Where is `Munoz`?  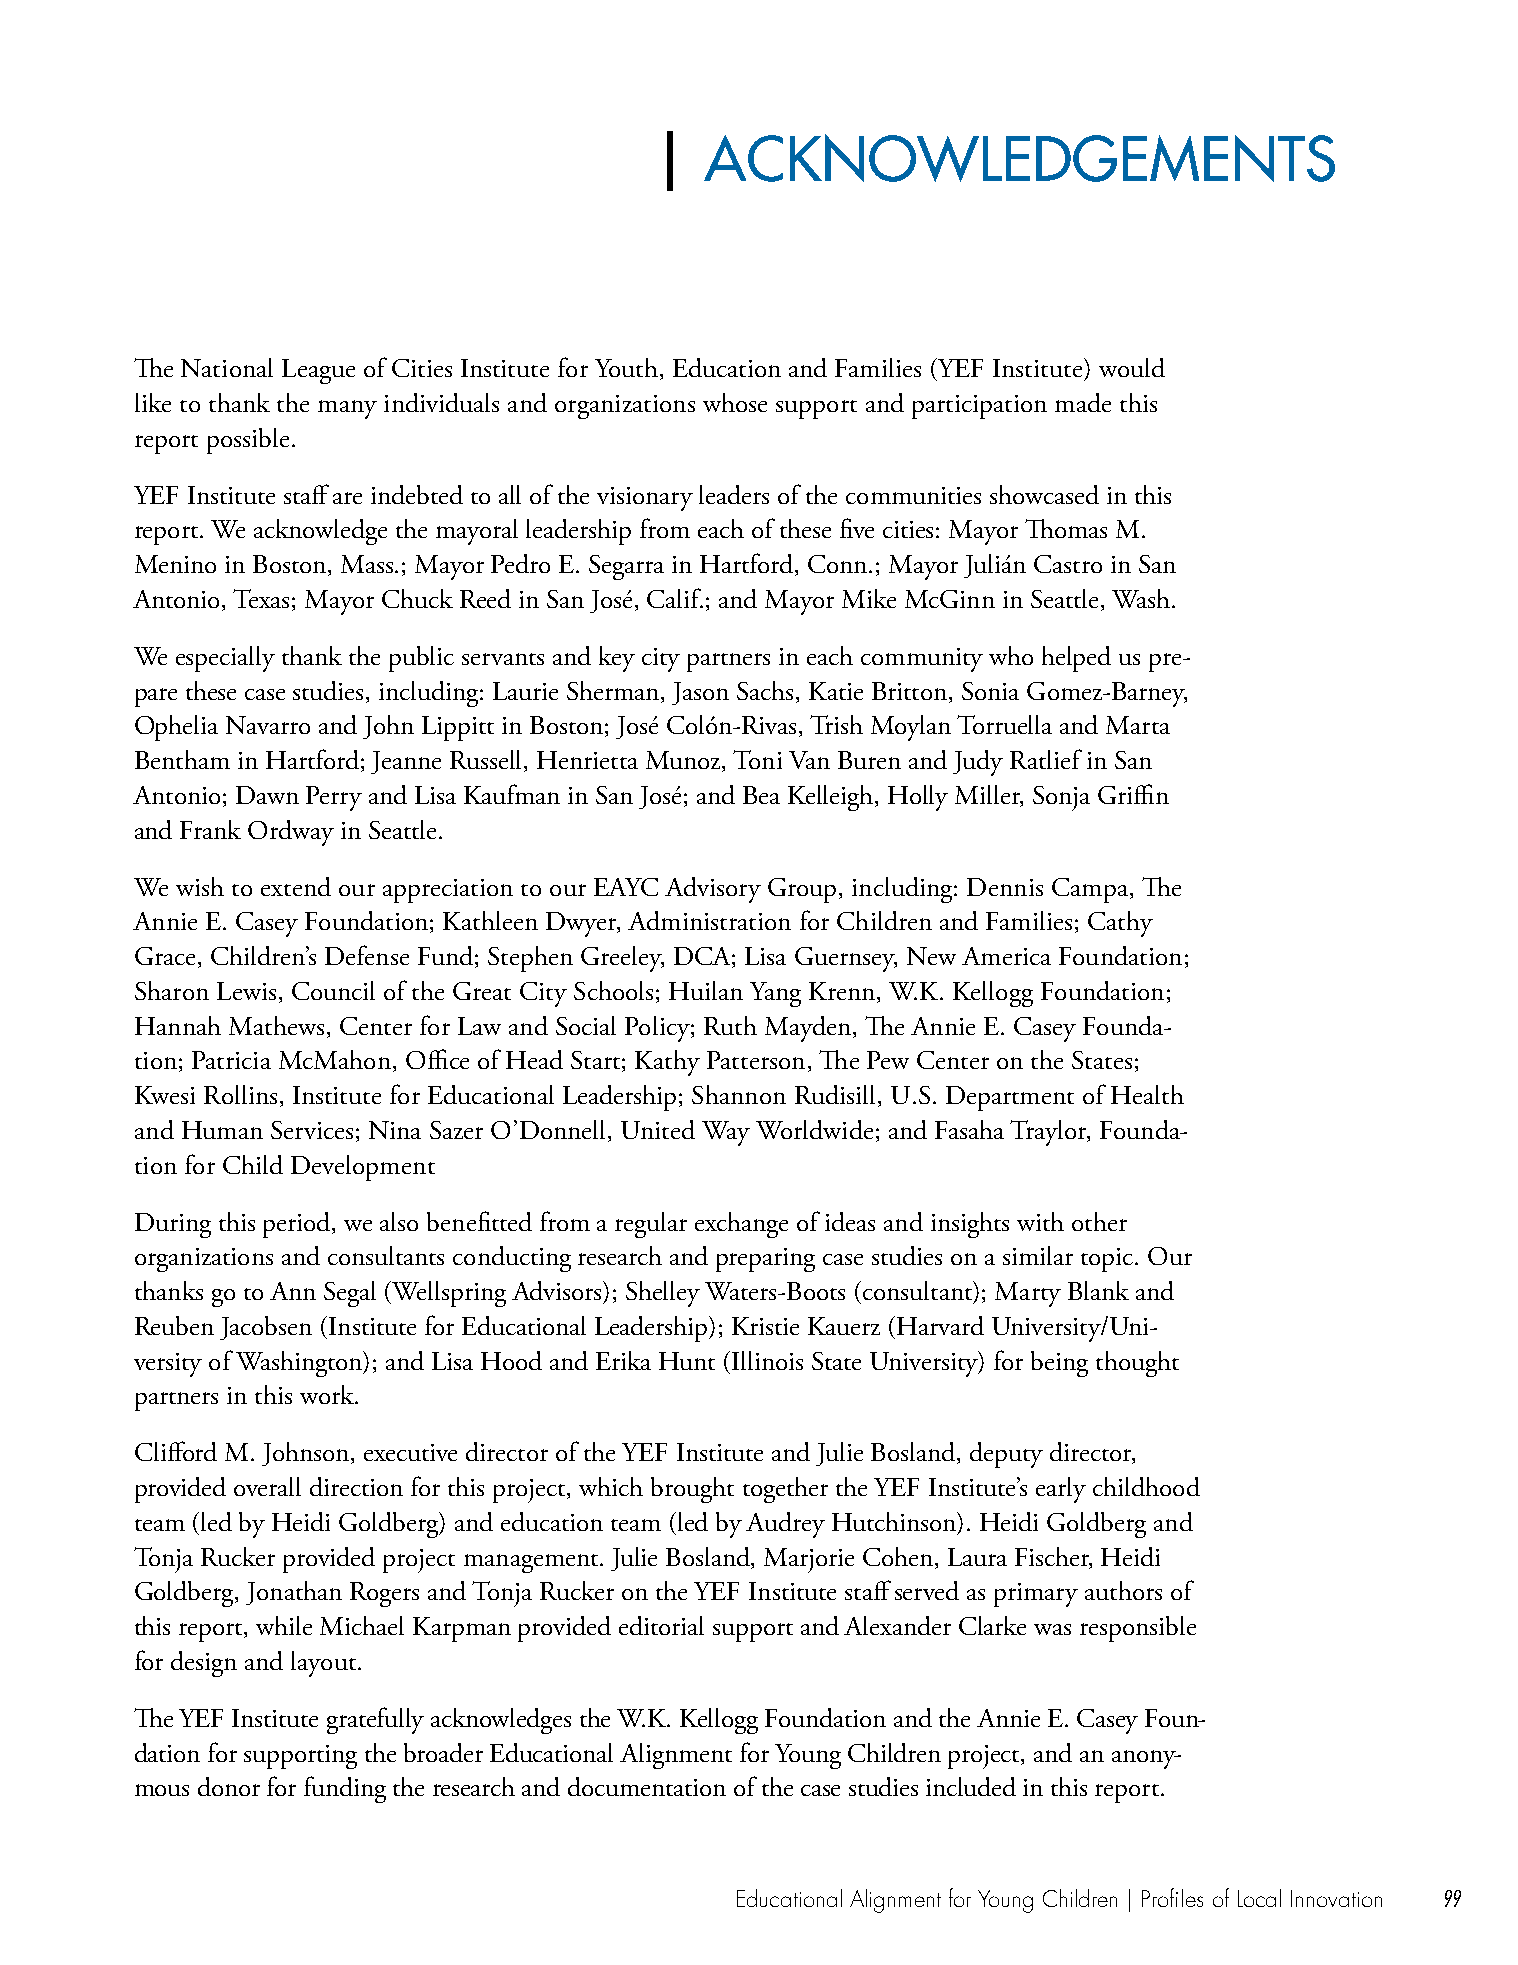 Munoz is located at coordinates (684, 761).
